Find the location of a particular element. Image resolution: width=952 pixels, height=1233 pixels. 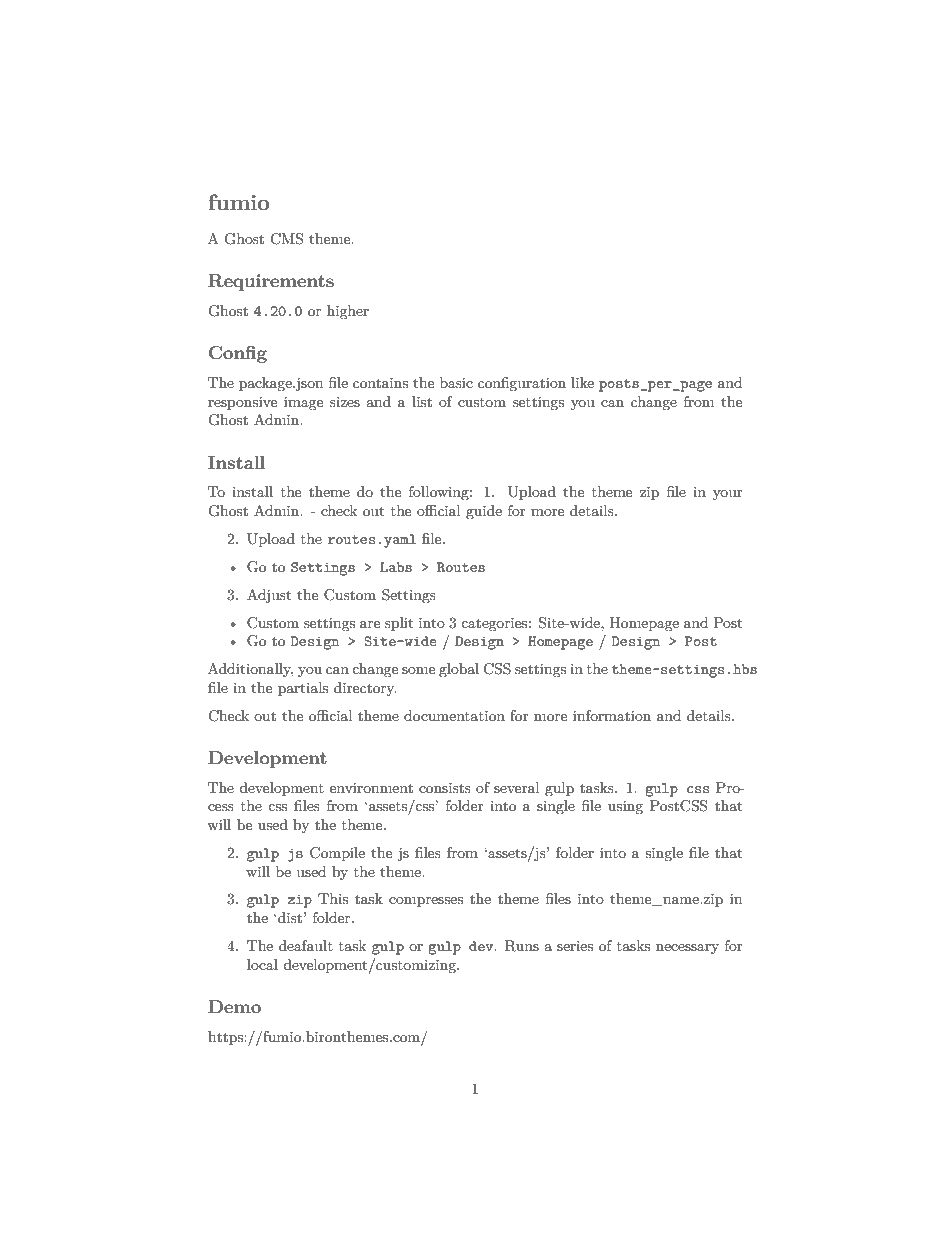

series is located at coordinates (575, 946).
